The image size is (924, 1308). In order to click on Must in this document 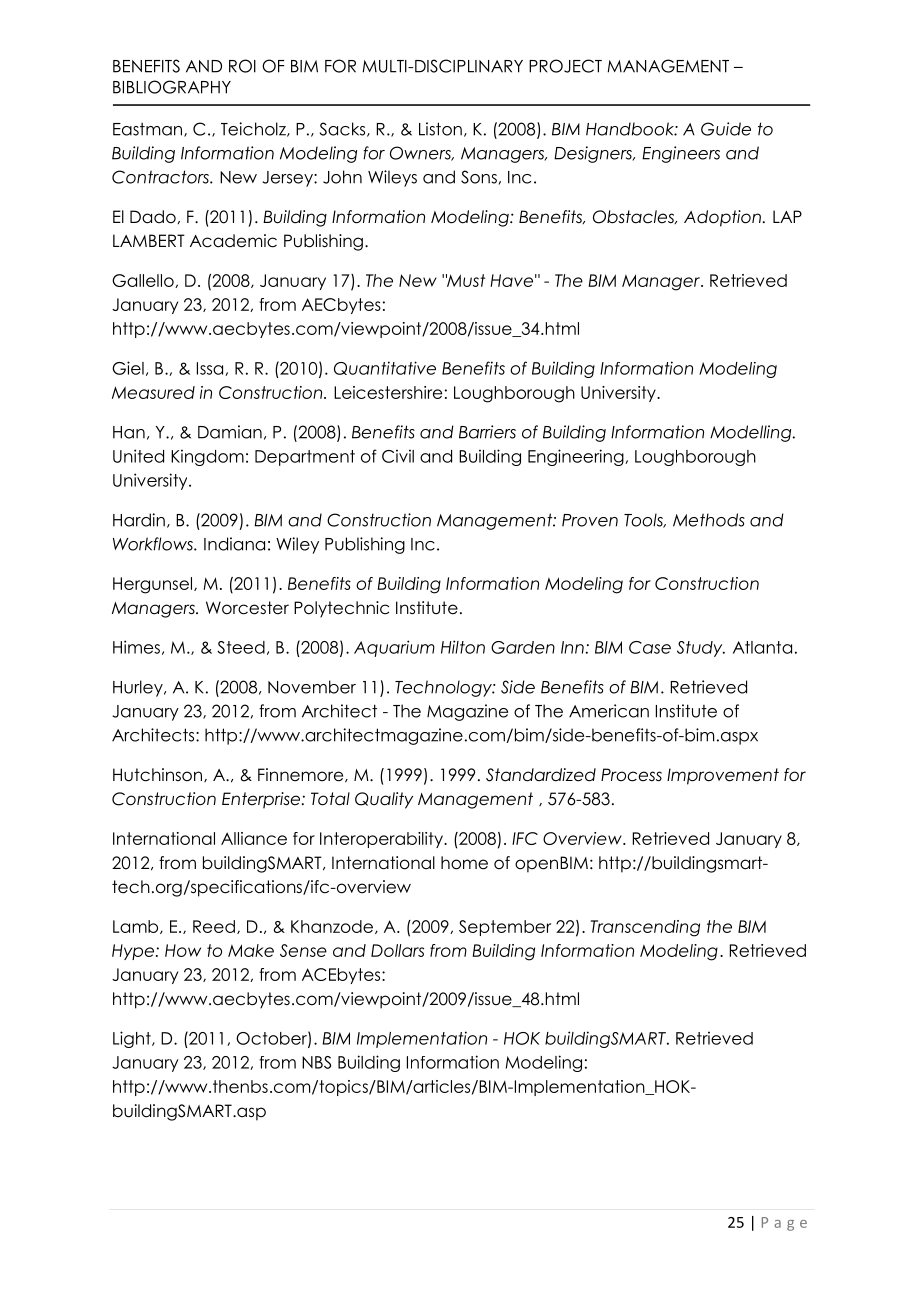, I will do `click(465, 280)`.
